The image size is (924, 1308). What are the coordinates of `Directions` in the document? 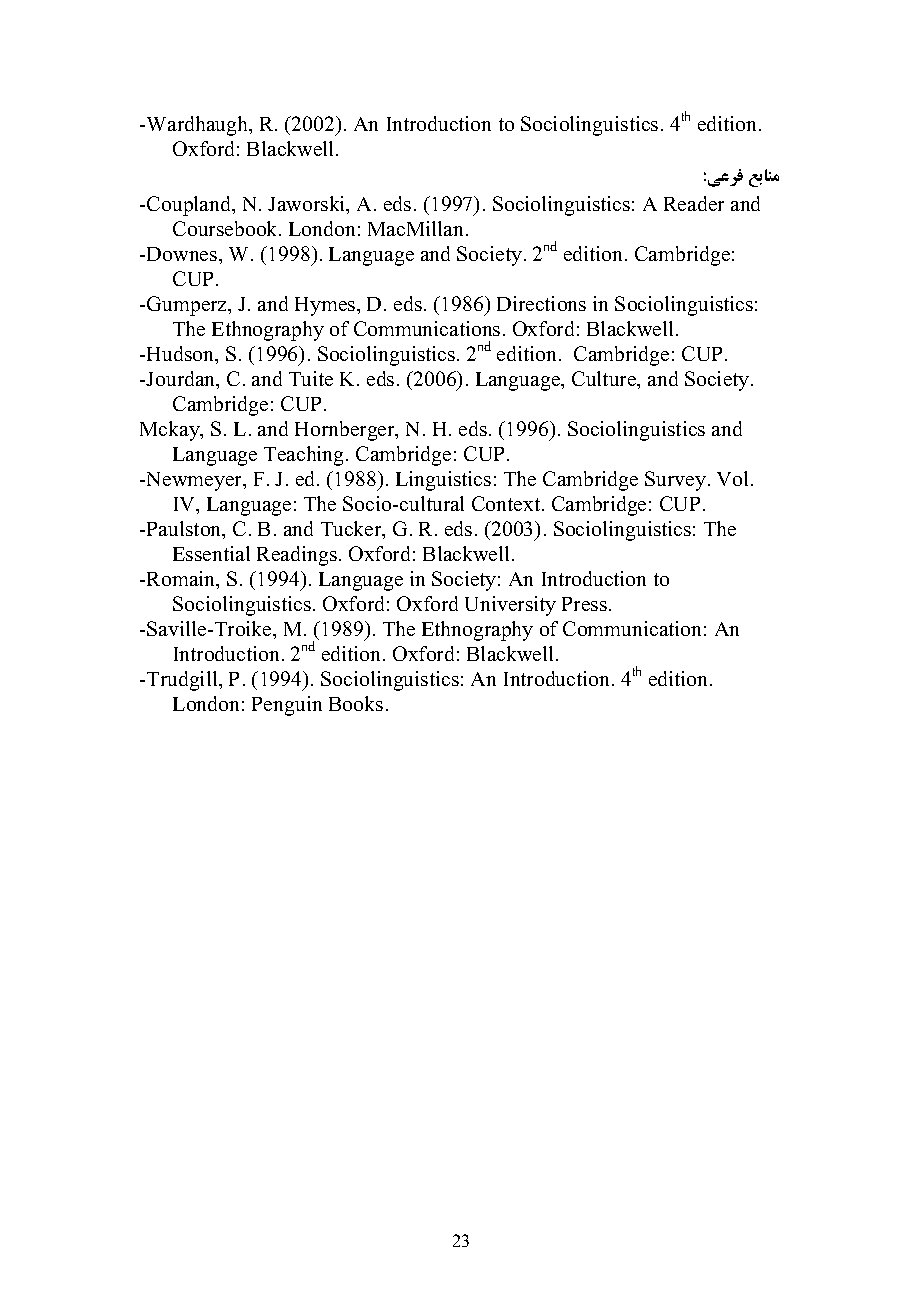 It's located at (541, 303).
